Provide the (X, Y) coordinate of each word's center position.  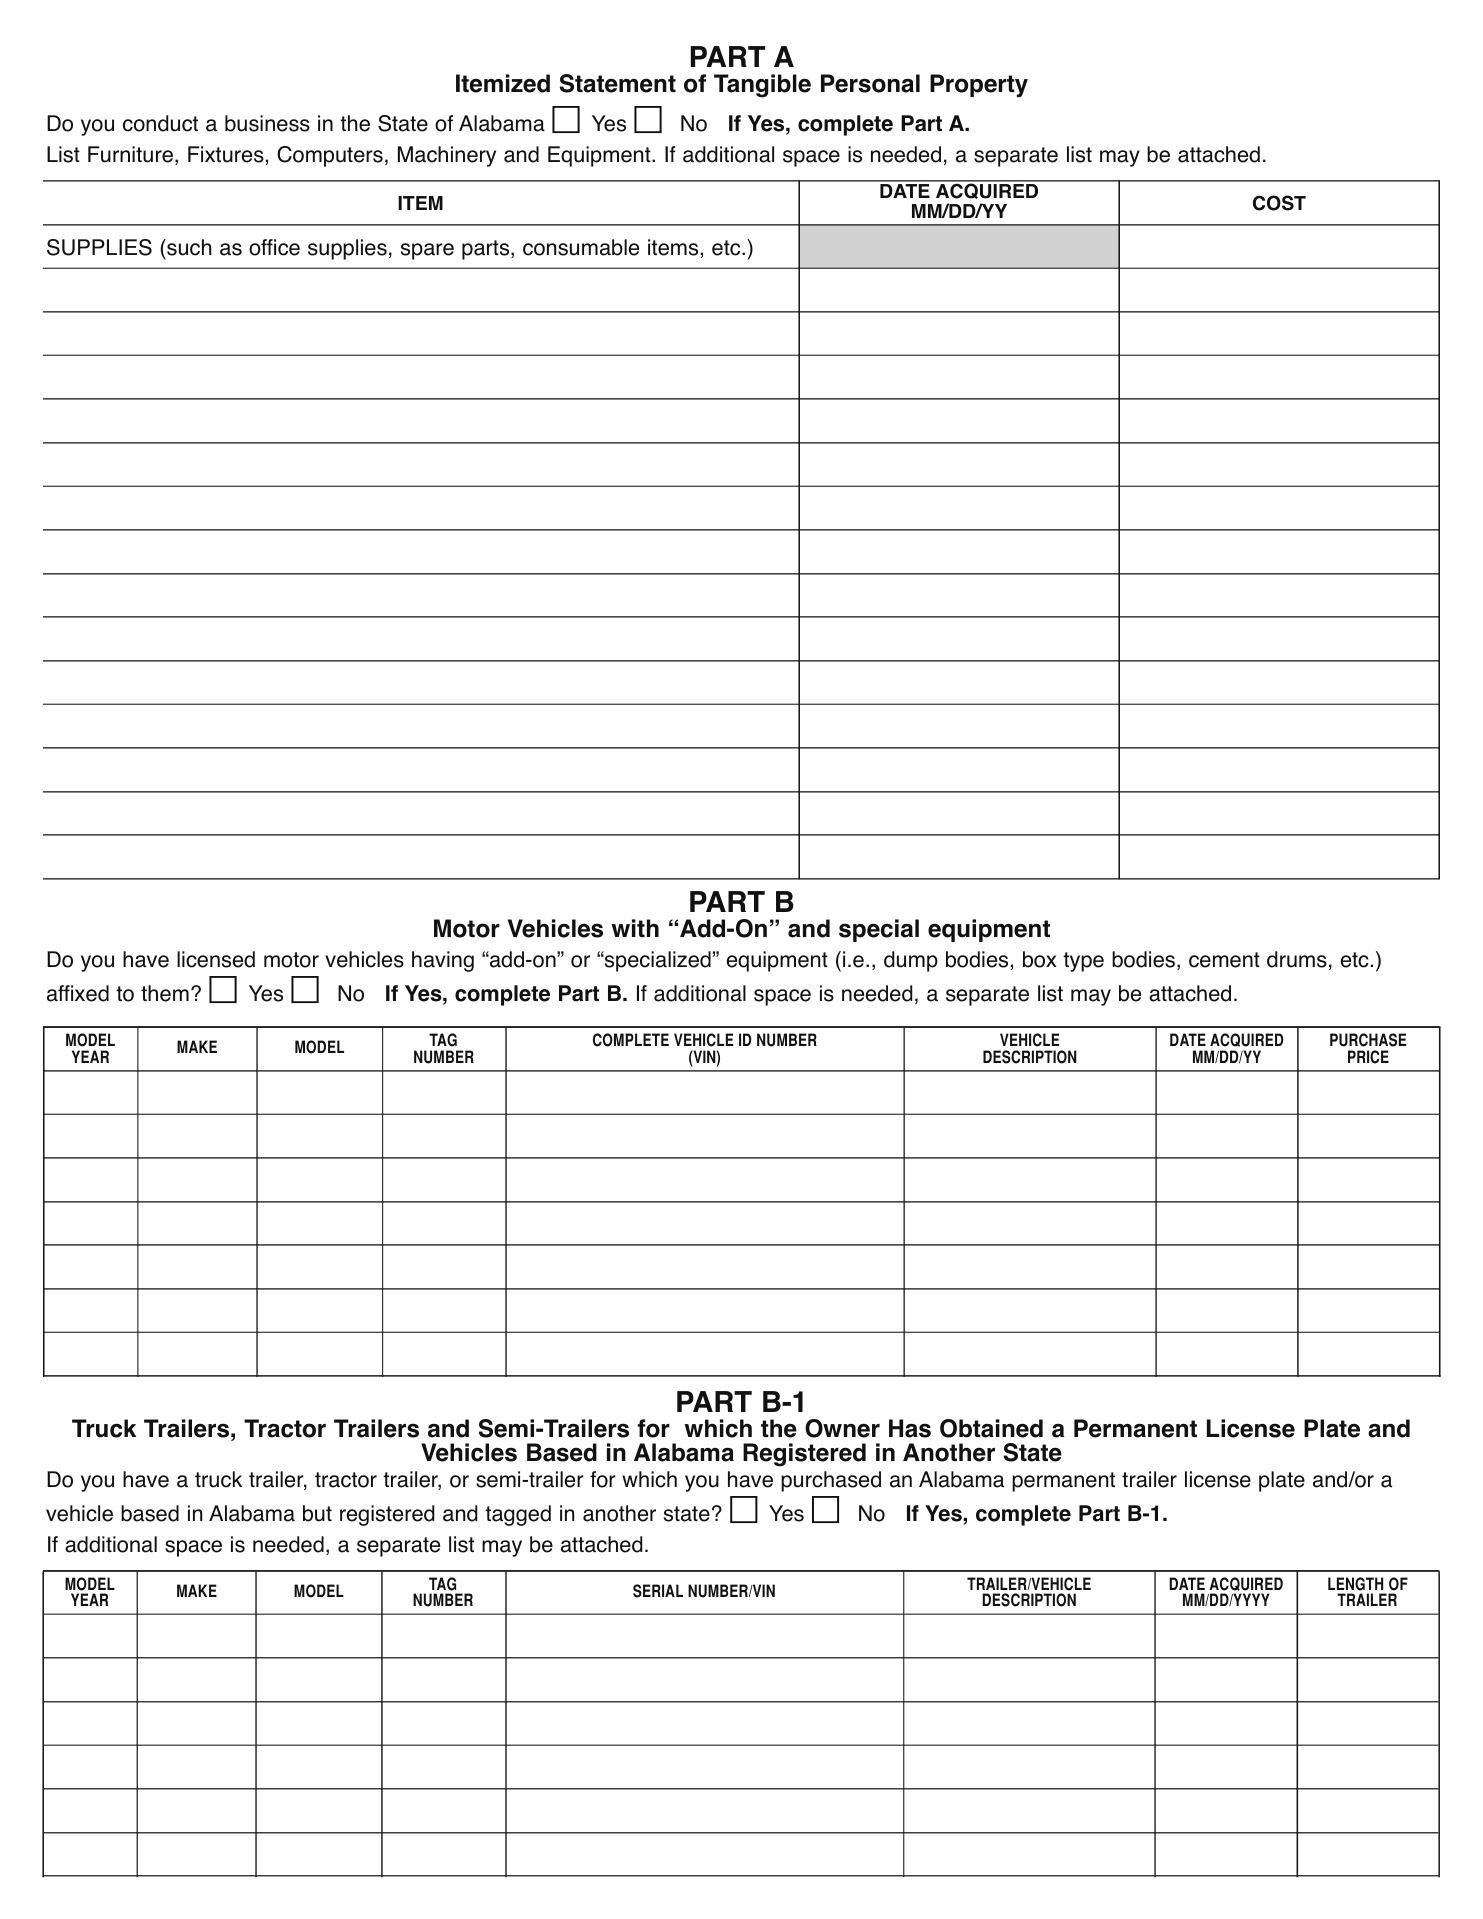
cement (1224, 960)
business (267, 123)
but (317, 1513)
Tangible (762, 86)
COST (1279, 203)
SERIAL (658, 1591)
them (165, 993)
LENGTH (1355, 1584)
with (635, 928)
